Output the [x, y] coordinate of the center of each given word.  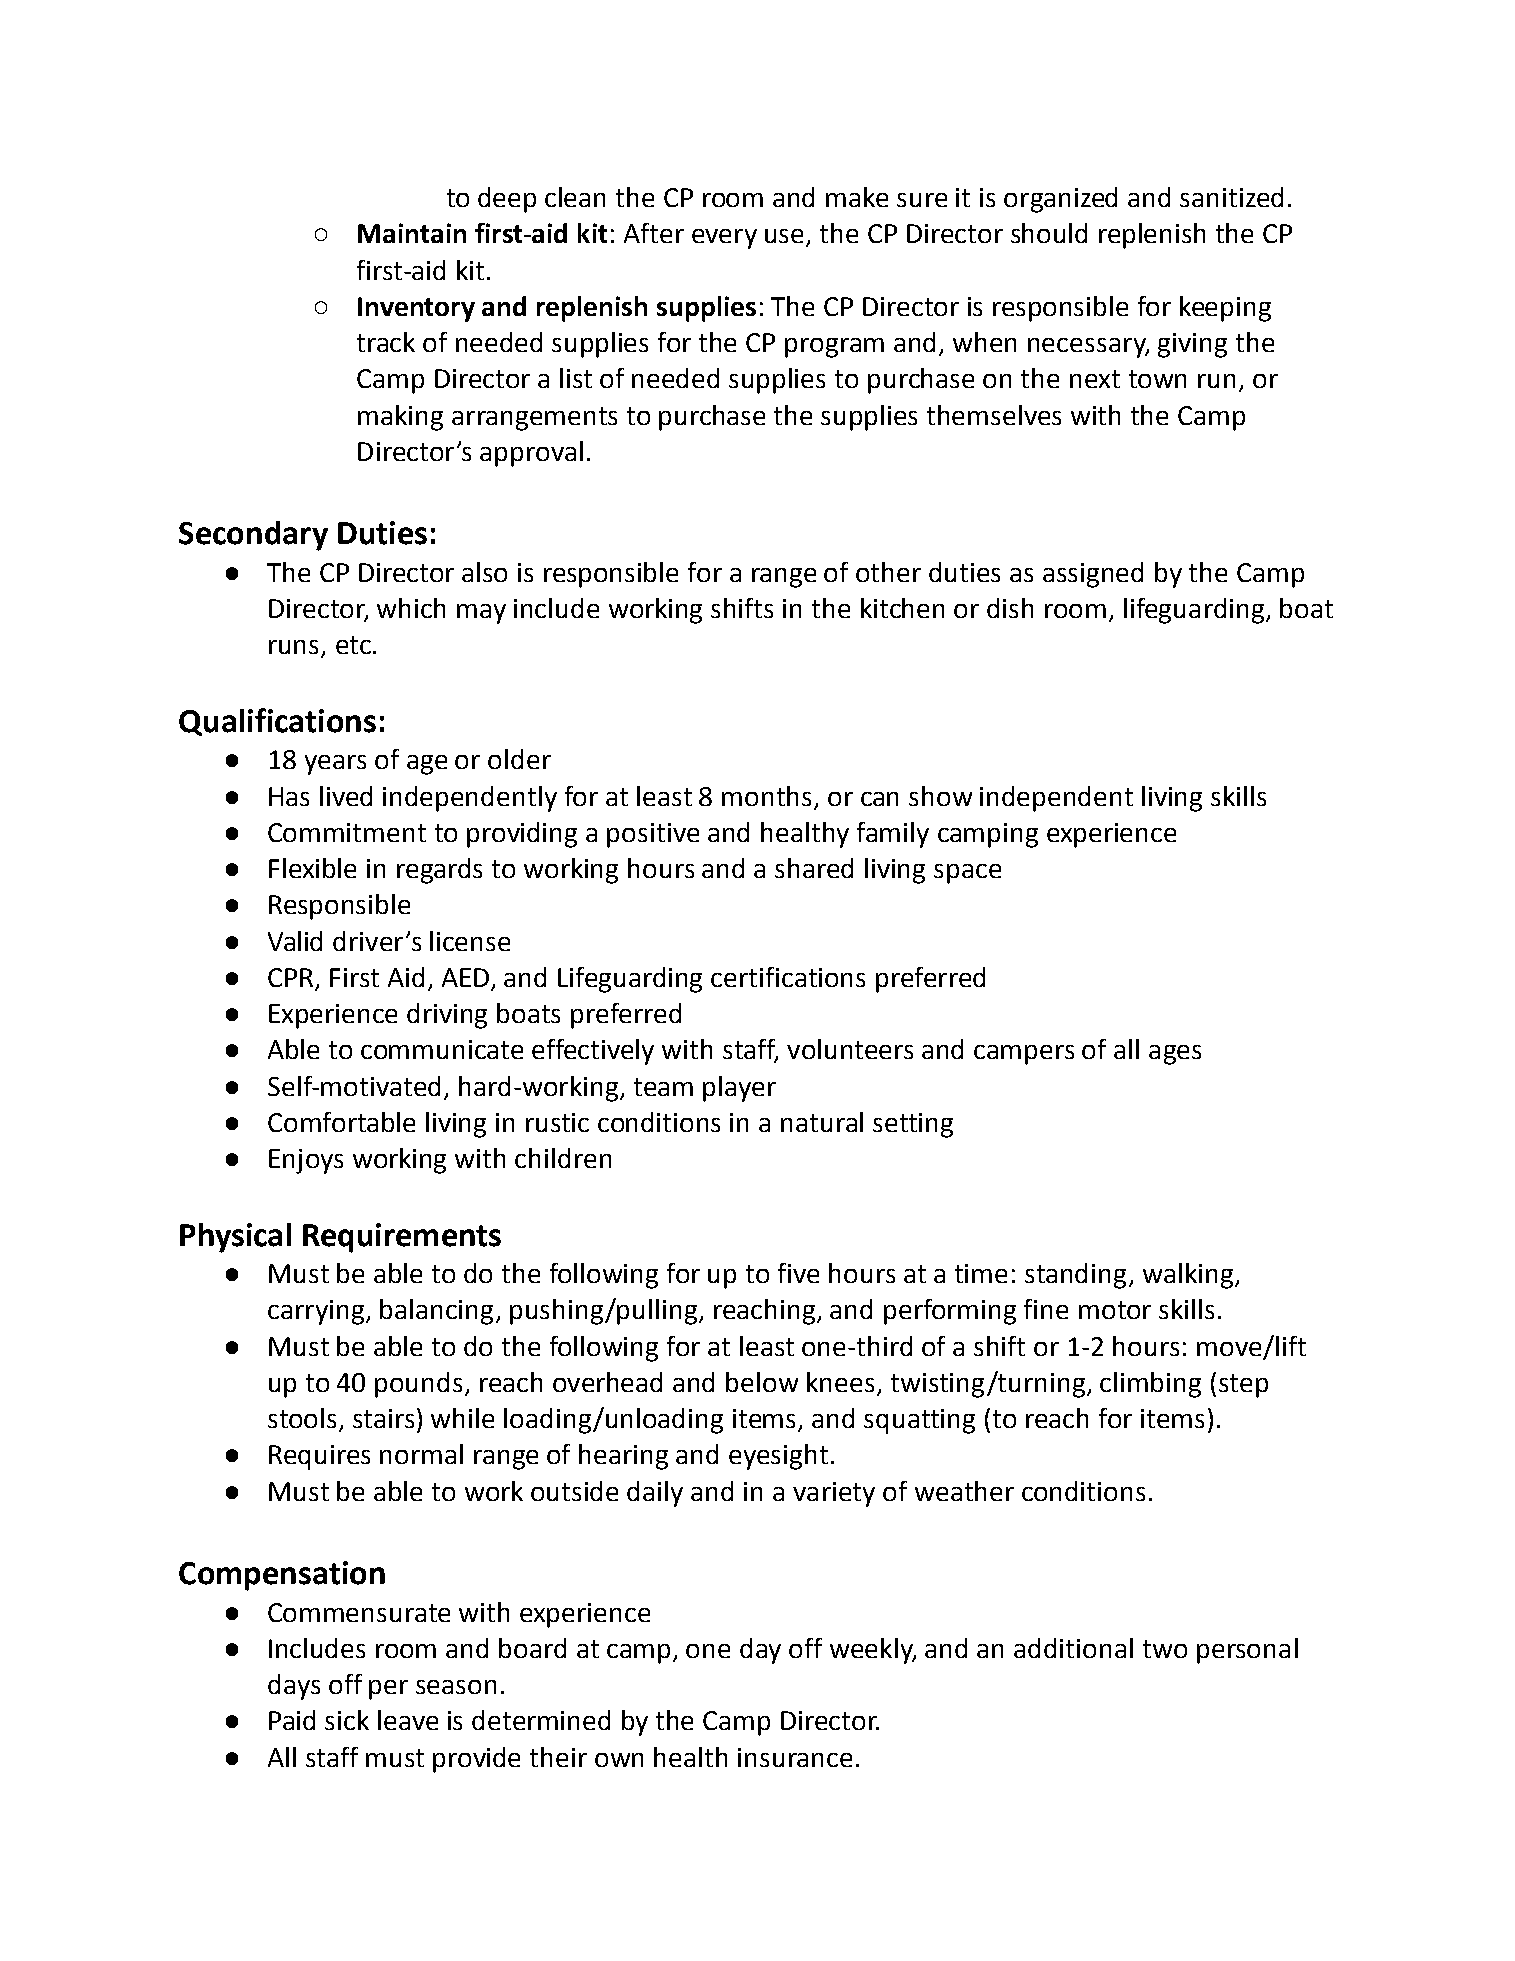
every [724, 239]
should [1049, 233]
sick [347, 1720]
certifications [788, 977]
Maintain [412, 233]
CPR [292, 979]
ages [1175, 1055]
